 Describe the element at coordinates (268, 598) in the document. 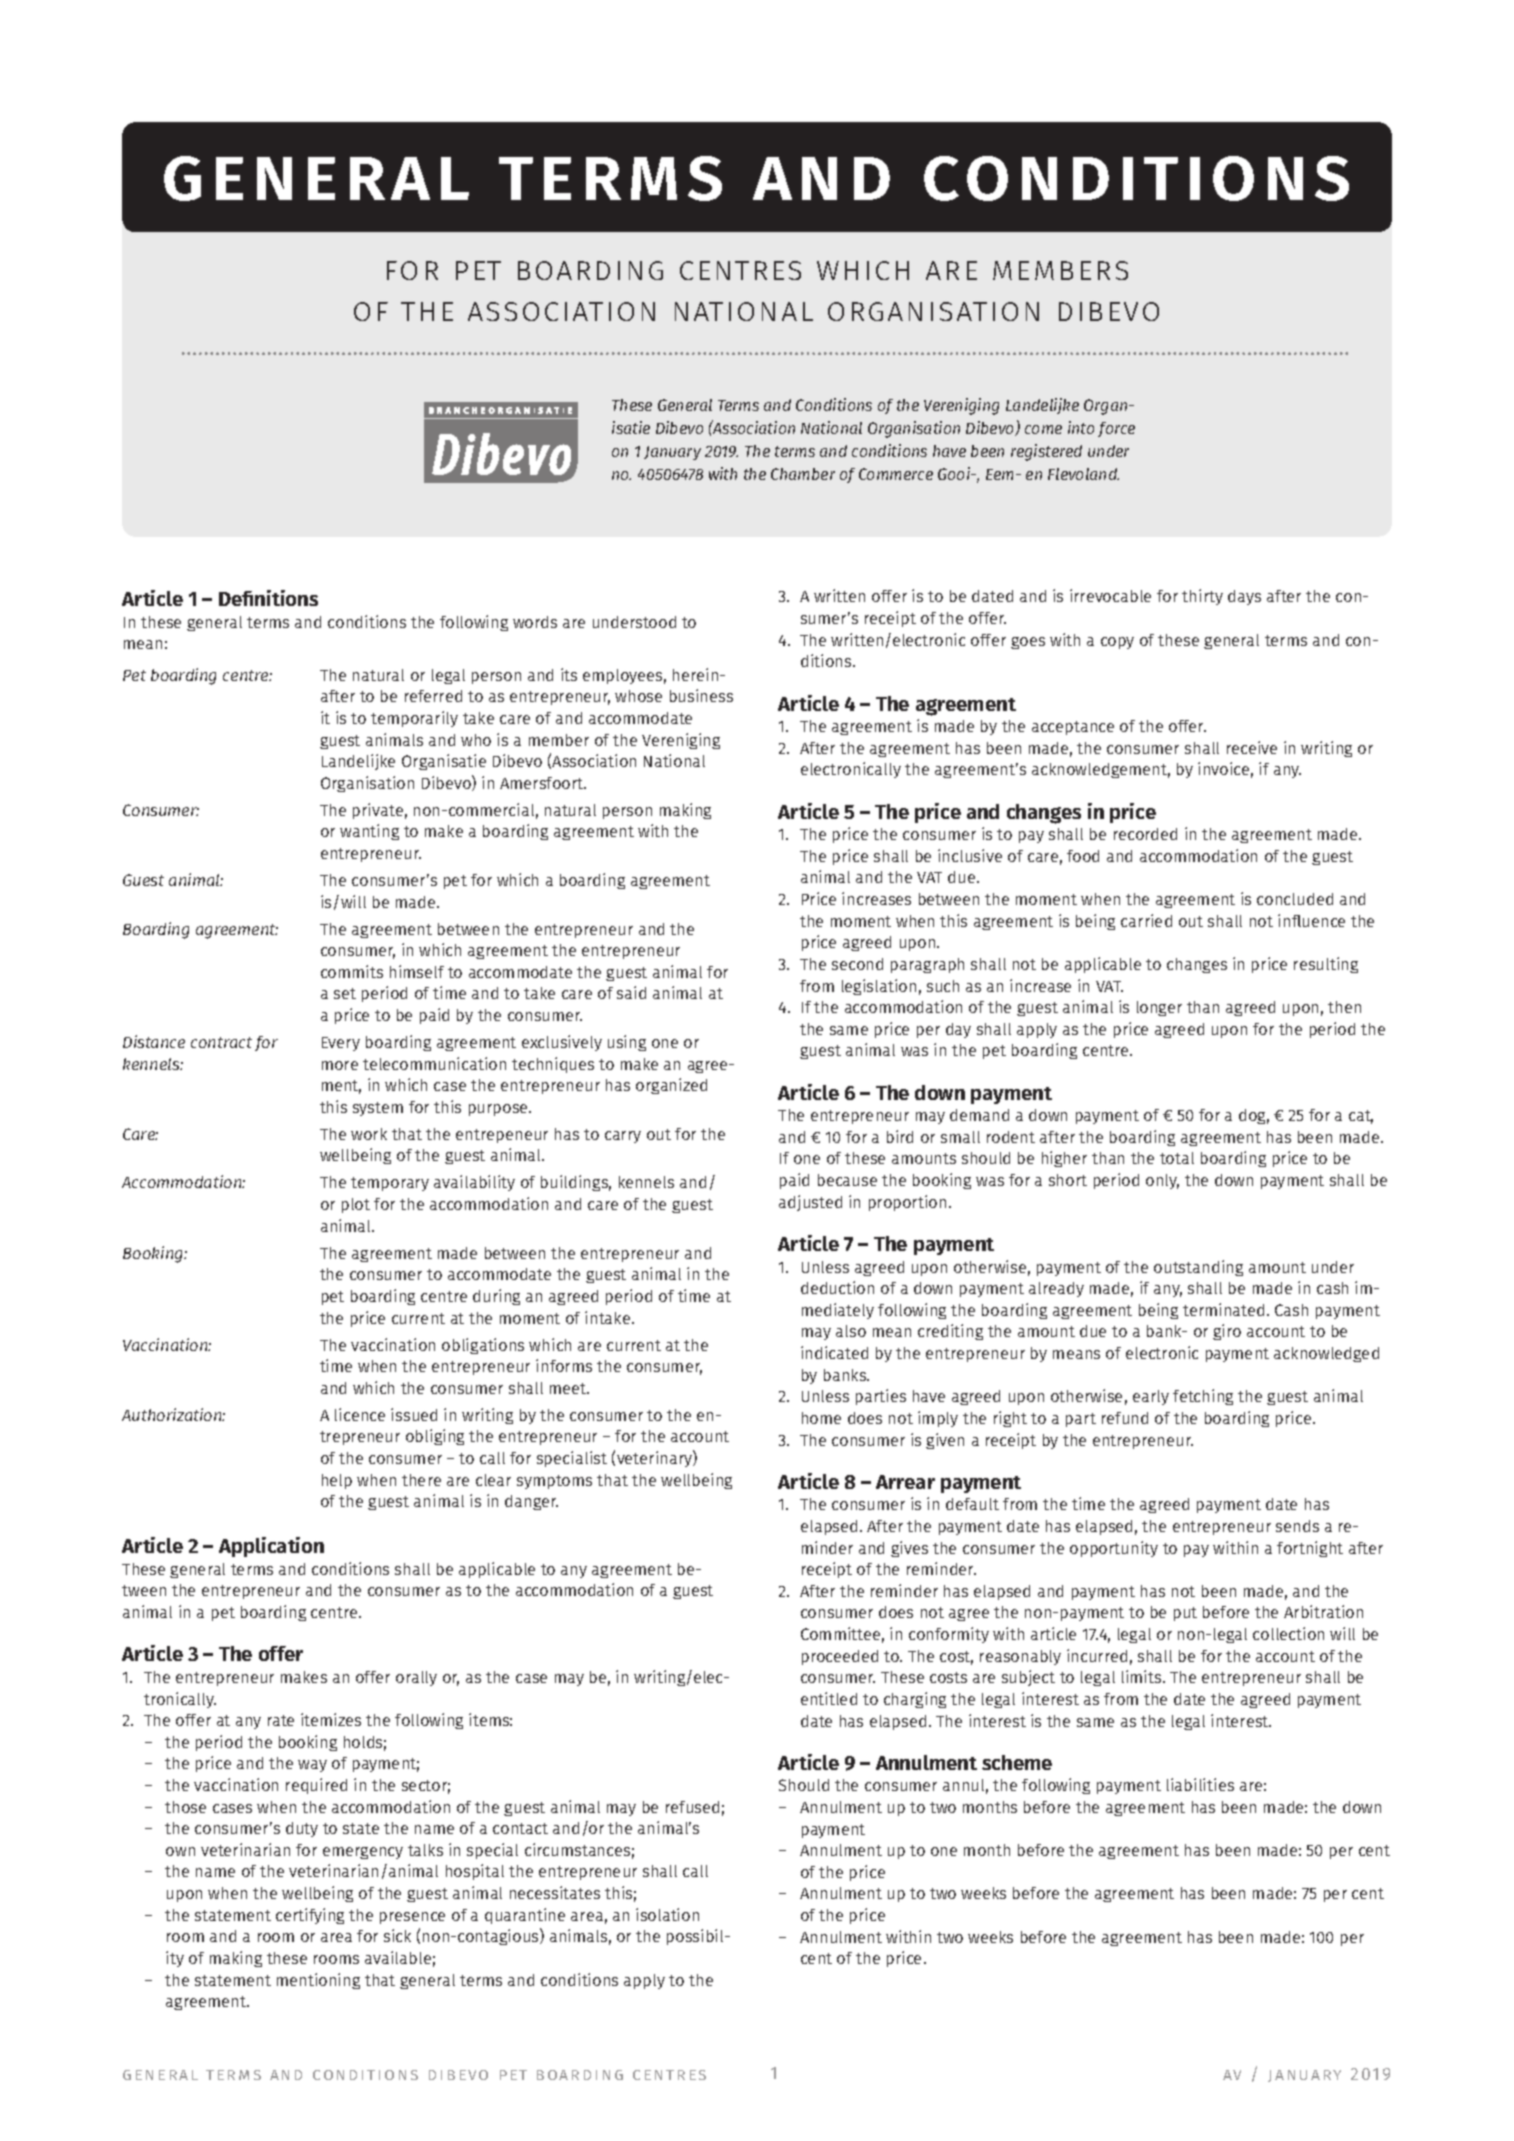

I see `Definitions` at that location.
